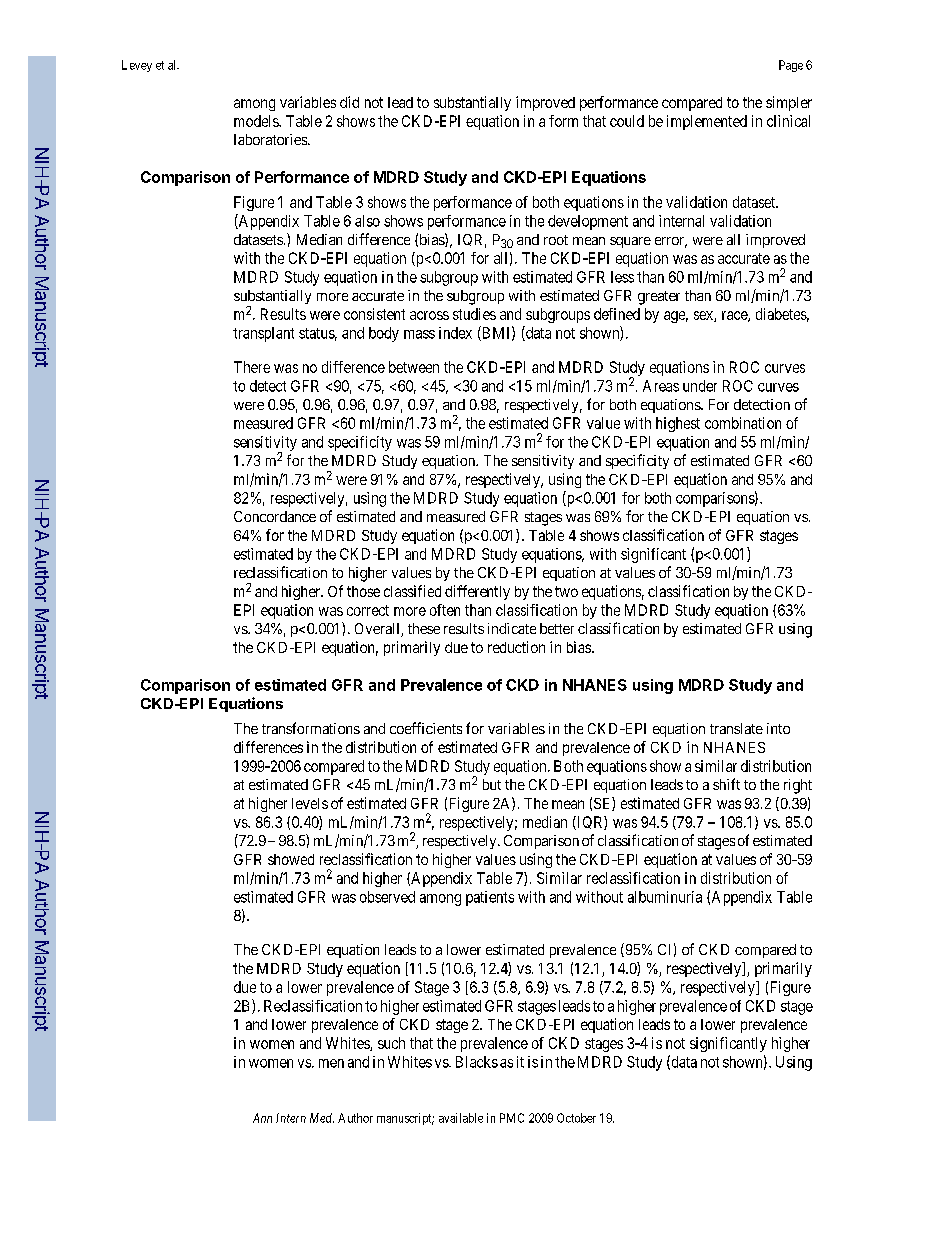  What do you see at coordinates (743, 423) in the screenshot?
I see `combination` at bounding box center [743, 423].
